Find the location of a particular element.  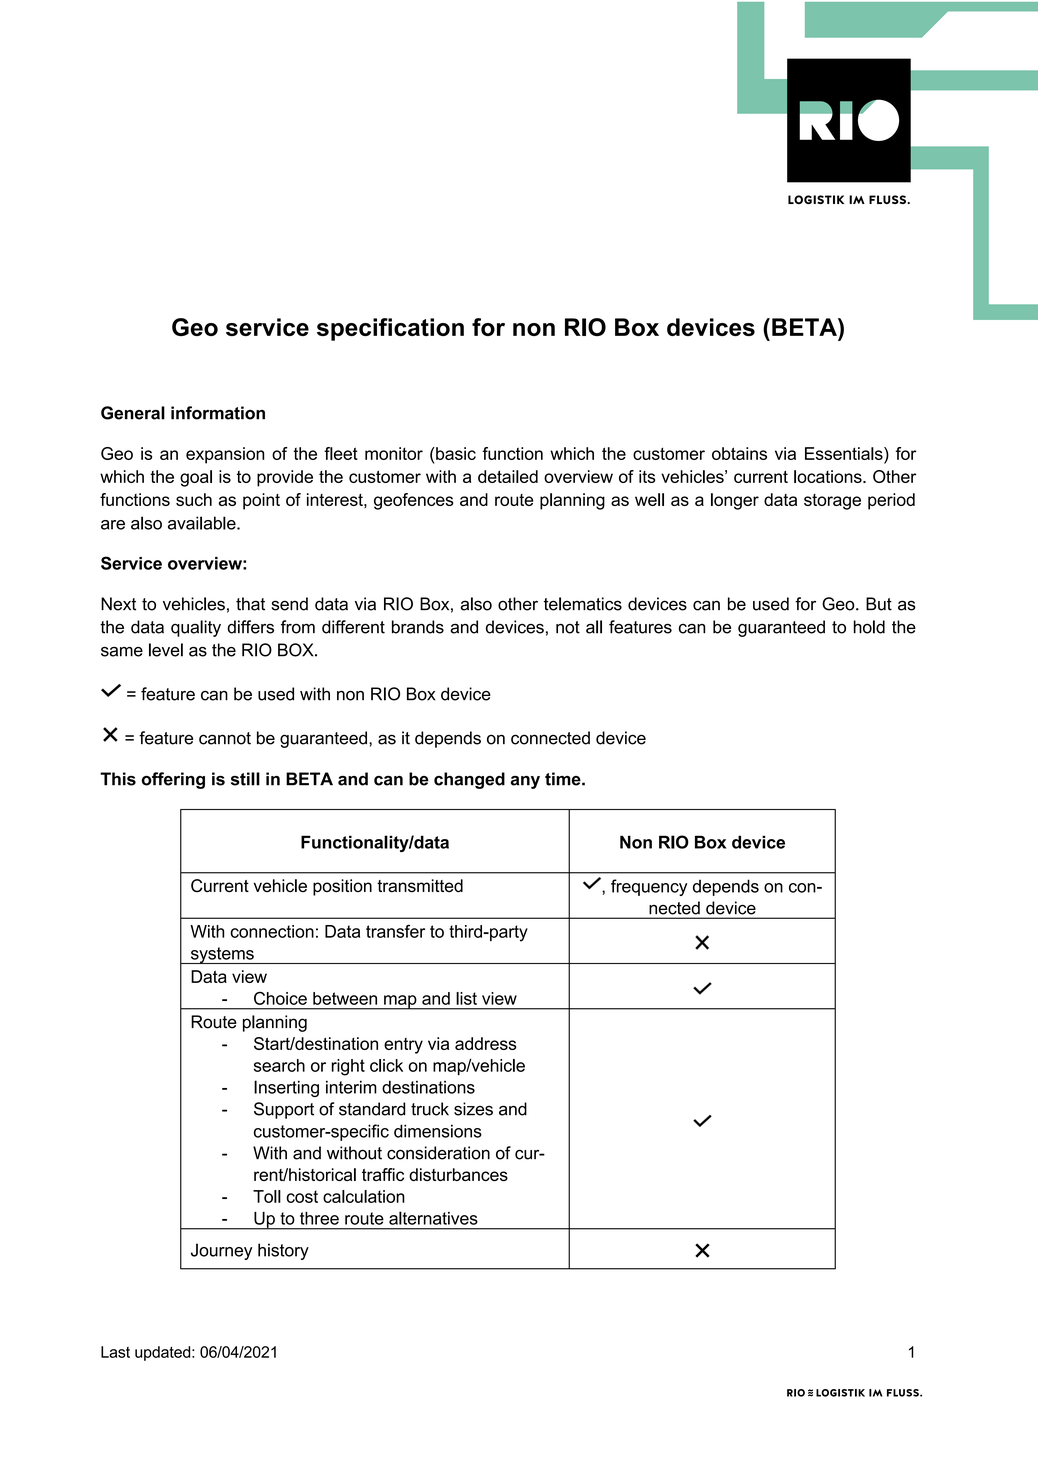

expansion is located at coordinates (225, 455).
